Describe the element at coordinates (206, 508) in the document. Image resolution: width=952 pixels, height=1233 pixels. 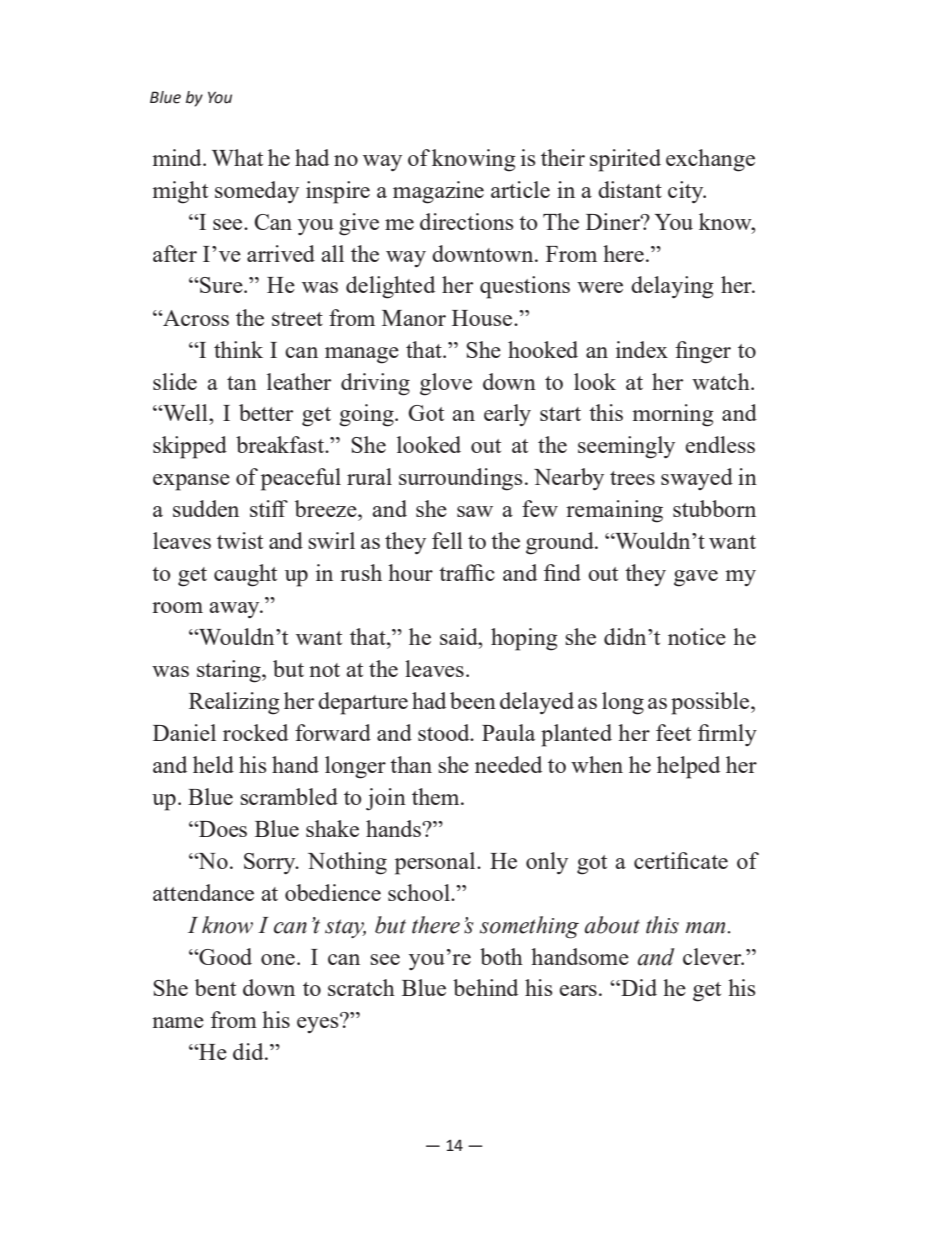
I see `sudden` at that location.
